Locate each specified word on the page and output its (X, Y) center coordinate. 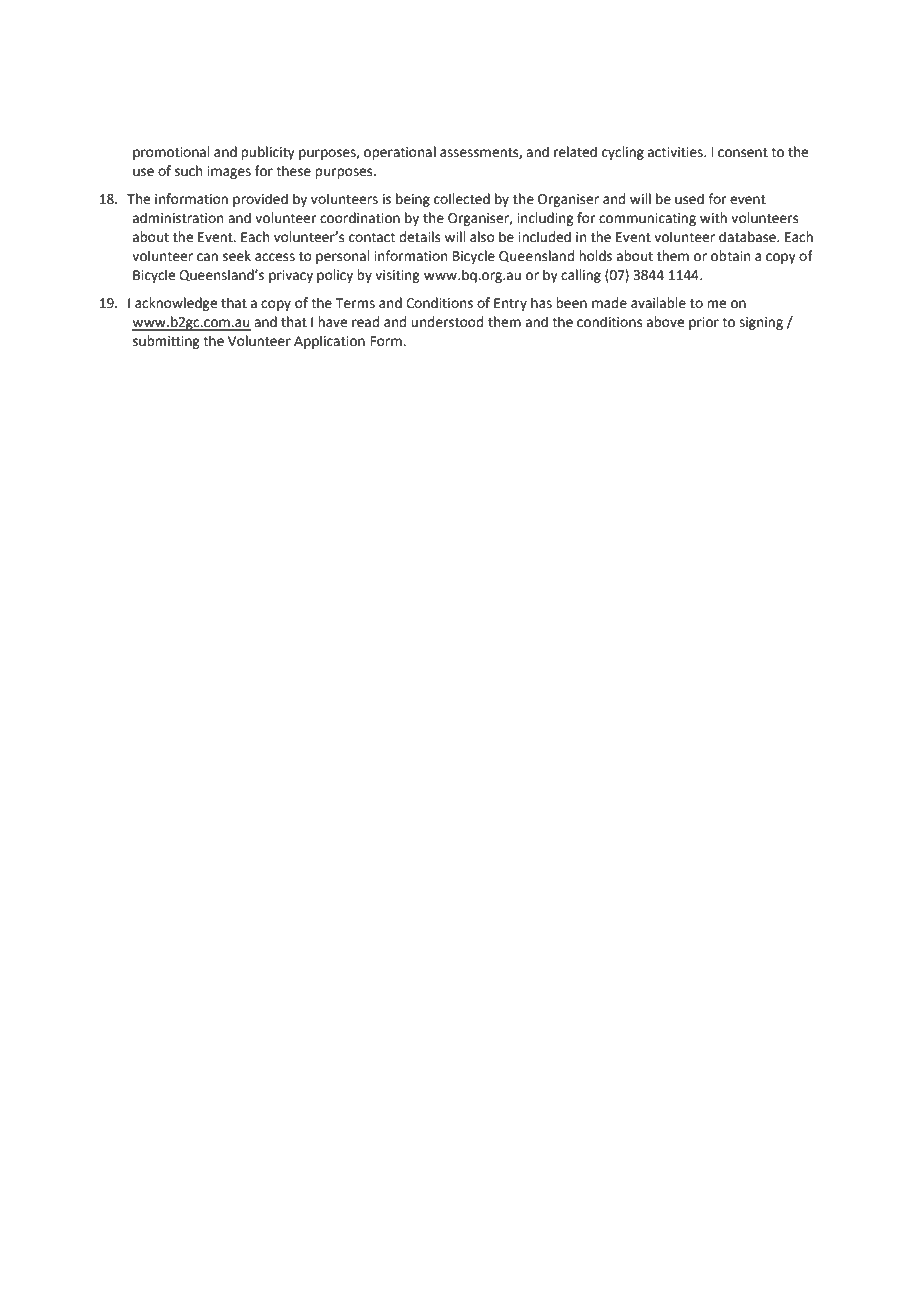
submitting (166, 342)
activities (676, 152)
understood (447, 322)
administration (178, 218)
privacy (291, 276)
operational (400, 153)
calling (581, 276)
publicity (268, 153)
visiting (397, 276)
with (713, 218)
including (545, 219)
